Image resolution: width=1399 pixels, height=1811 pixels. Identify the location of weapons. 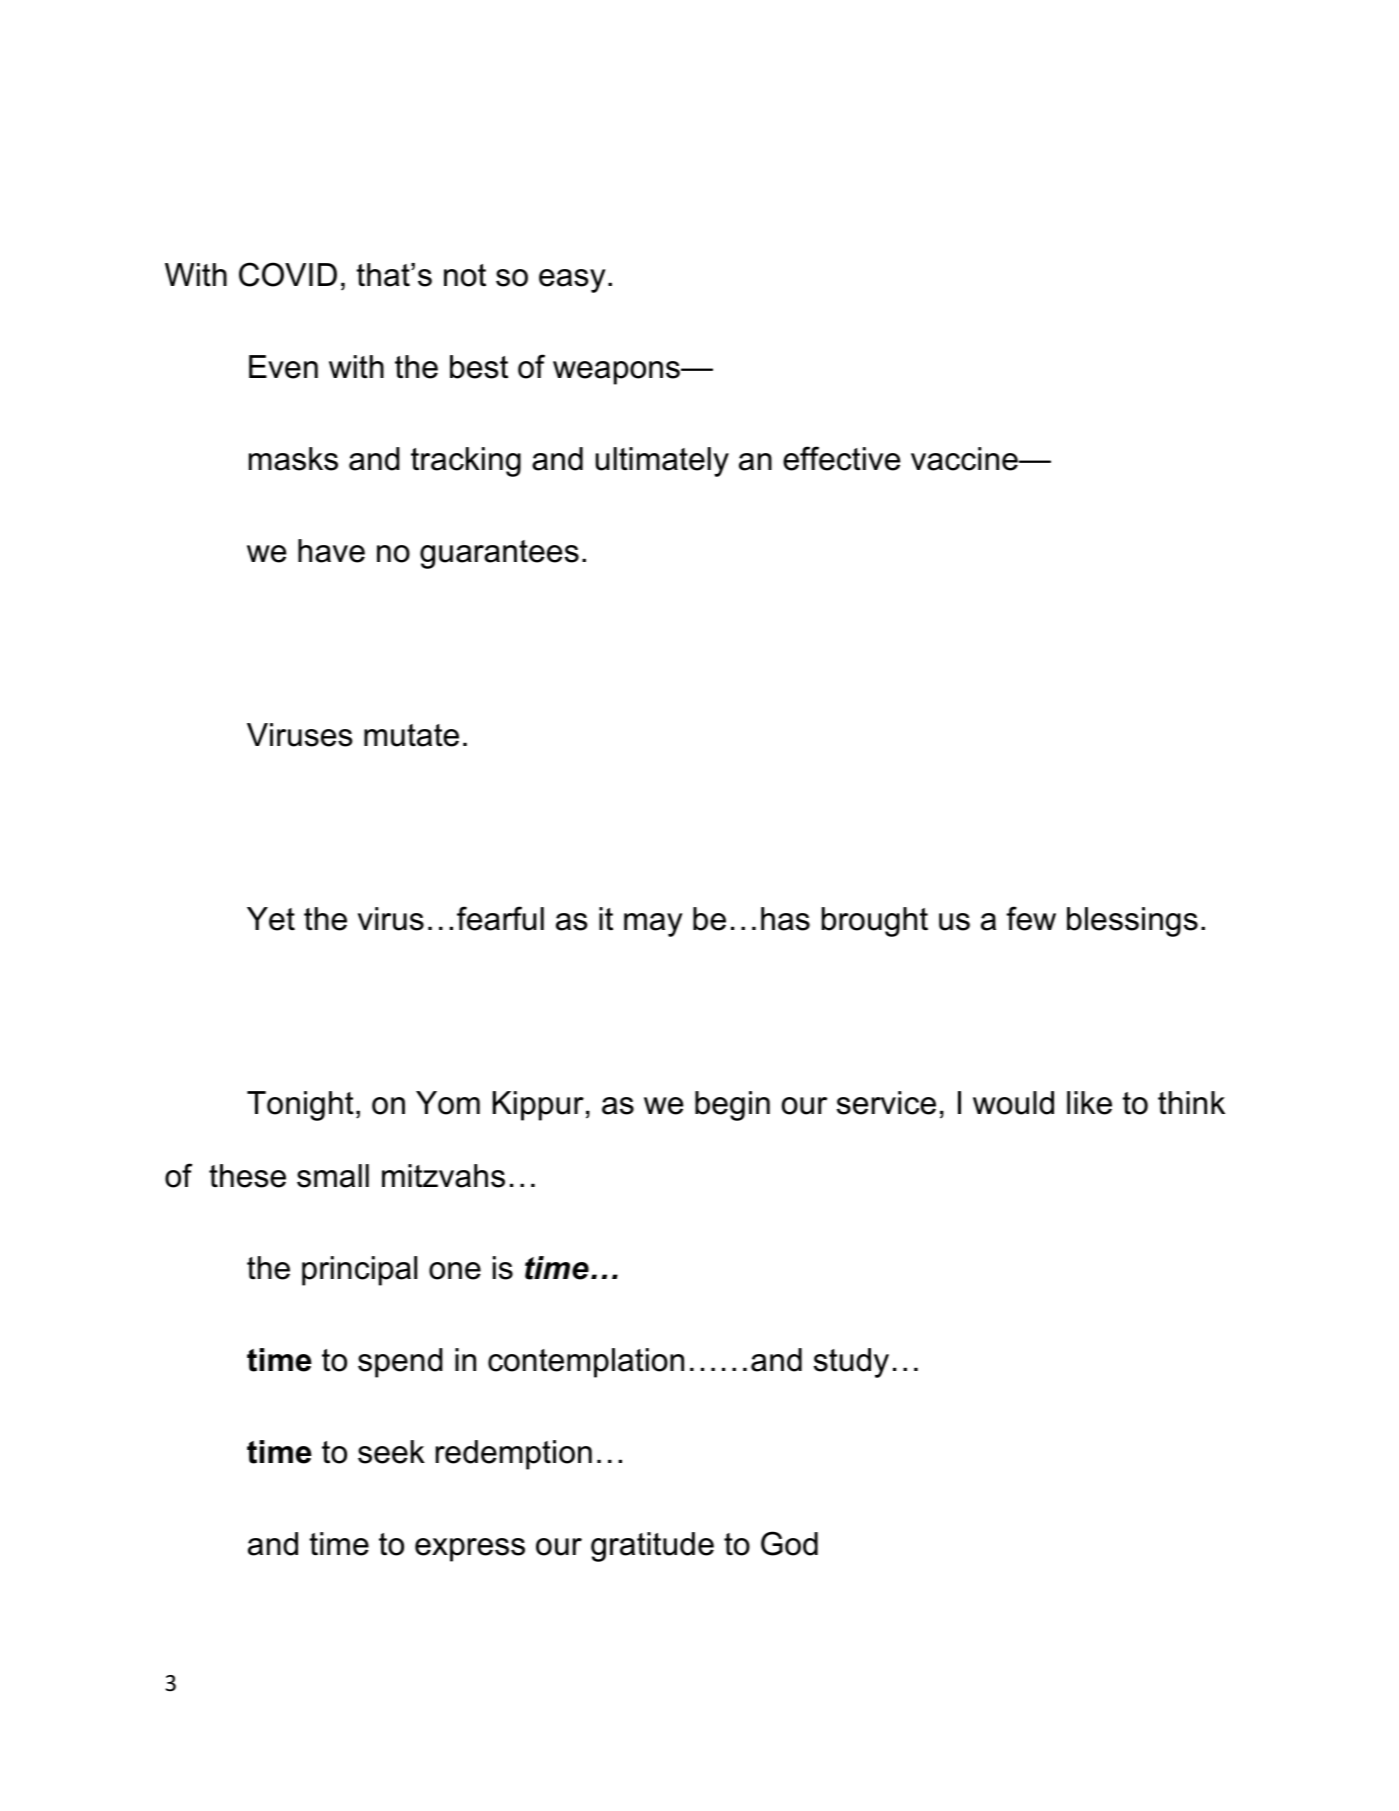
(617, 373).
